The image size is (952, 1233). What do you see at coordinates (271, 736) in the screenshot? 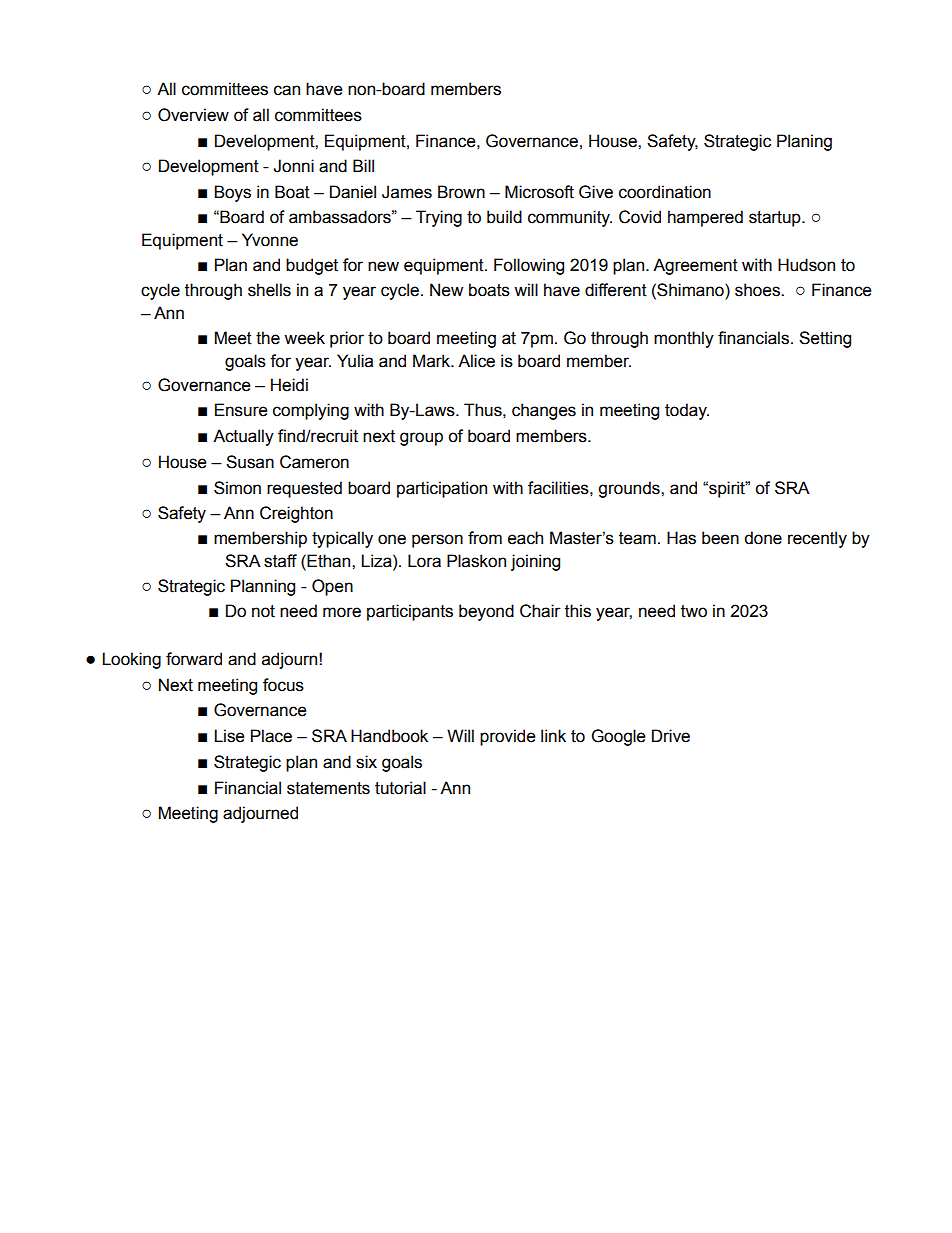
I see `Place` at bounding box center [271, 736].
